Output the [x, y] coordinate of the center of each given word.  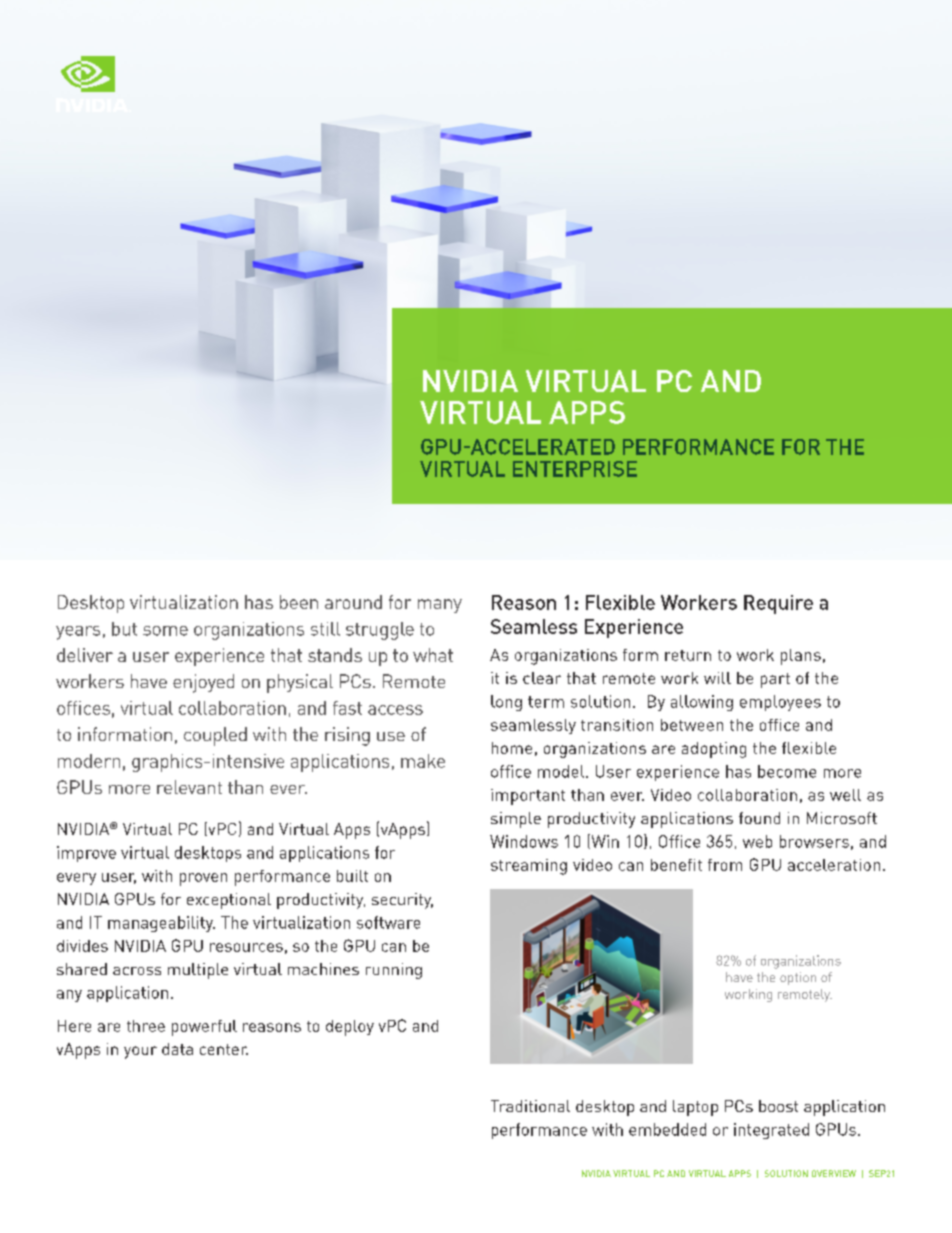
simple [516, 820]
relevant [189, 787]
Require [778, 604]
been [299, 602]
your [140, 1052]
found [759, 818]
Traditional [530, 1106]
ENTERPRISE [575, 469]
